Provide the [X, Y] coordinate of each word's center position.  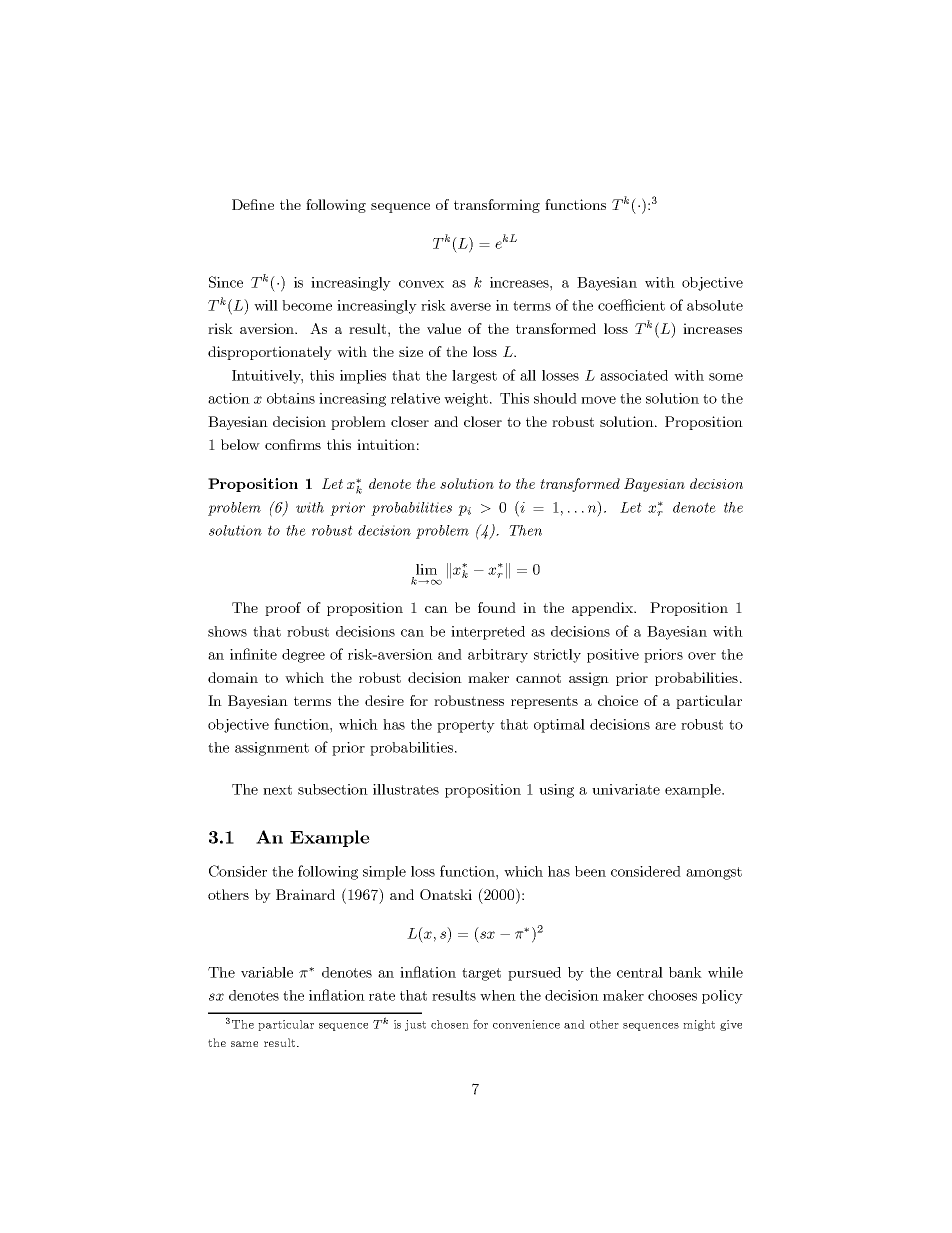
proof [283, 609]
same [244, 1044]
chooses [672, 995]
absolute [715, 305]
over [702, 656]
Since [226, 282]
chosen [450, 1024]
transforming [497, 206]
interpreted [488, 633]
